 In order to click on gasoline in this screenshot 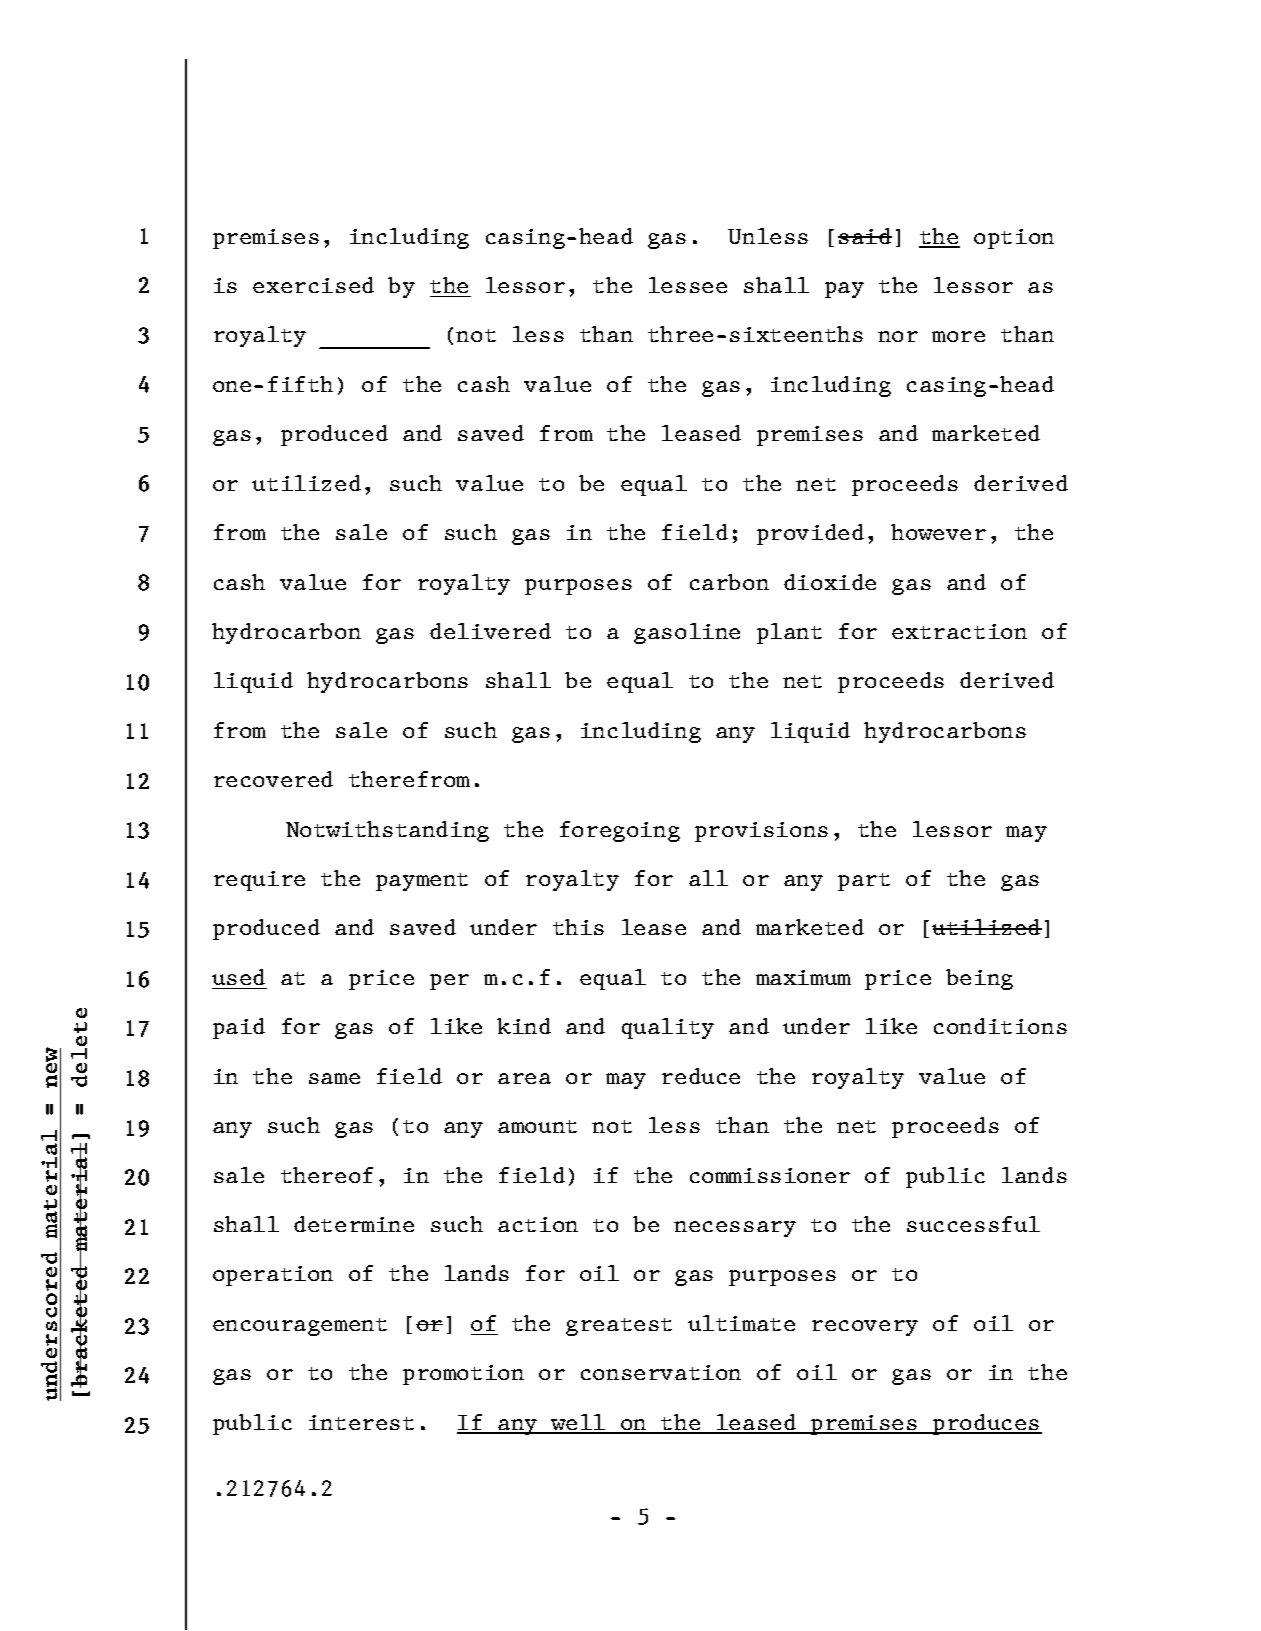, I will do `click(687, 633)`.
